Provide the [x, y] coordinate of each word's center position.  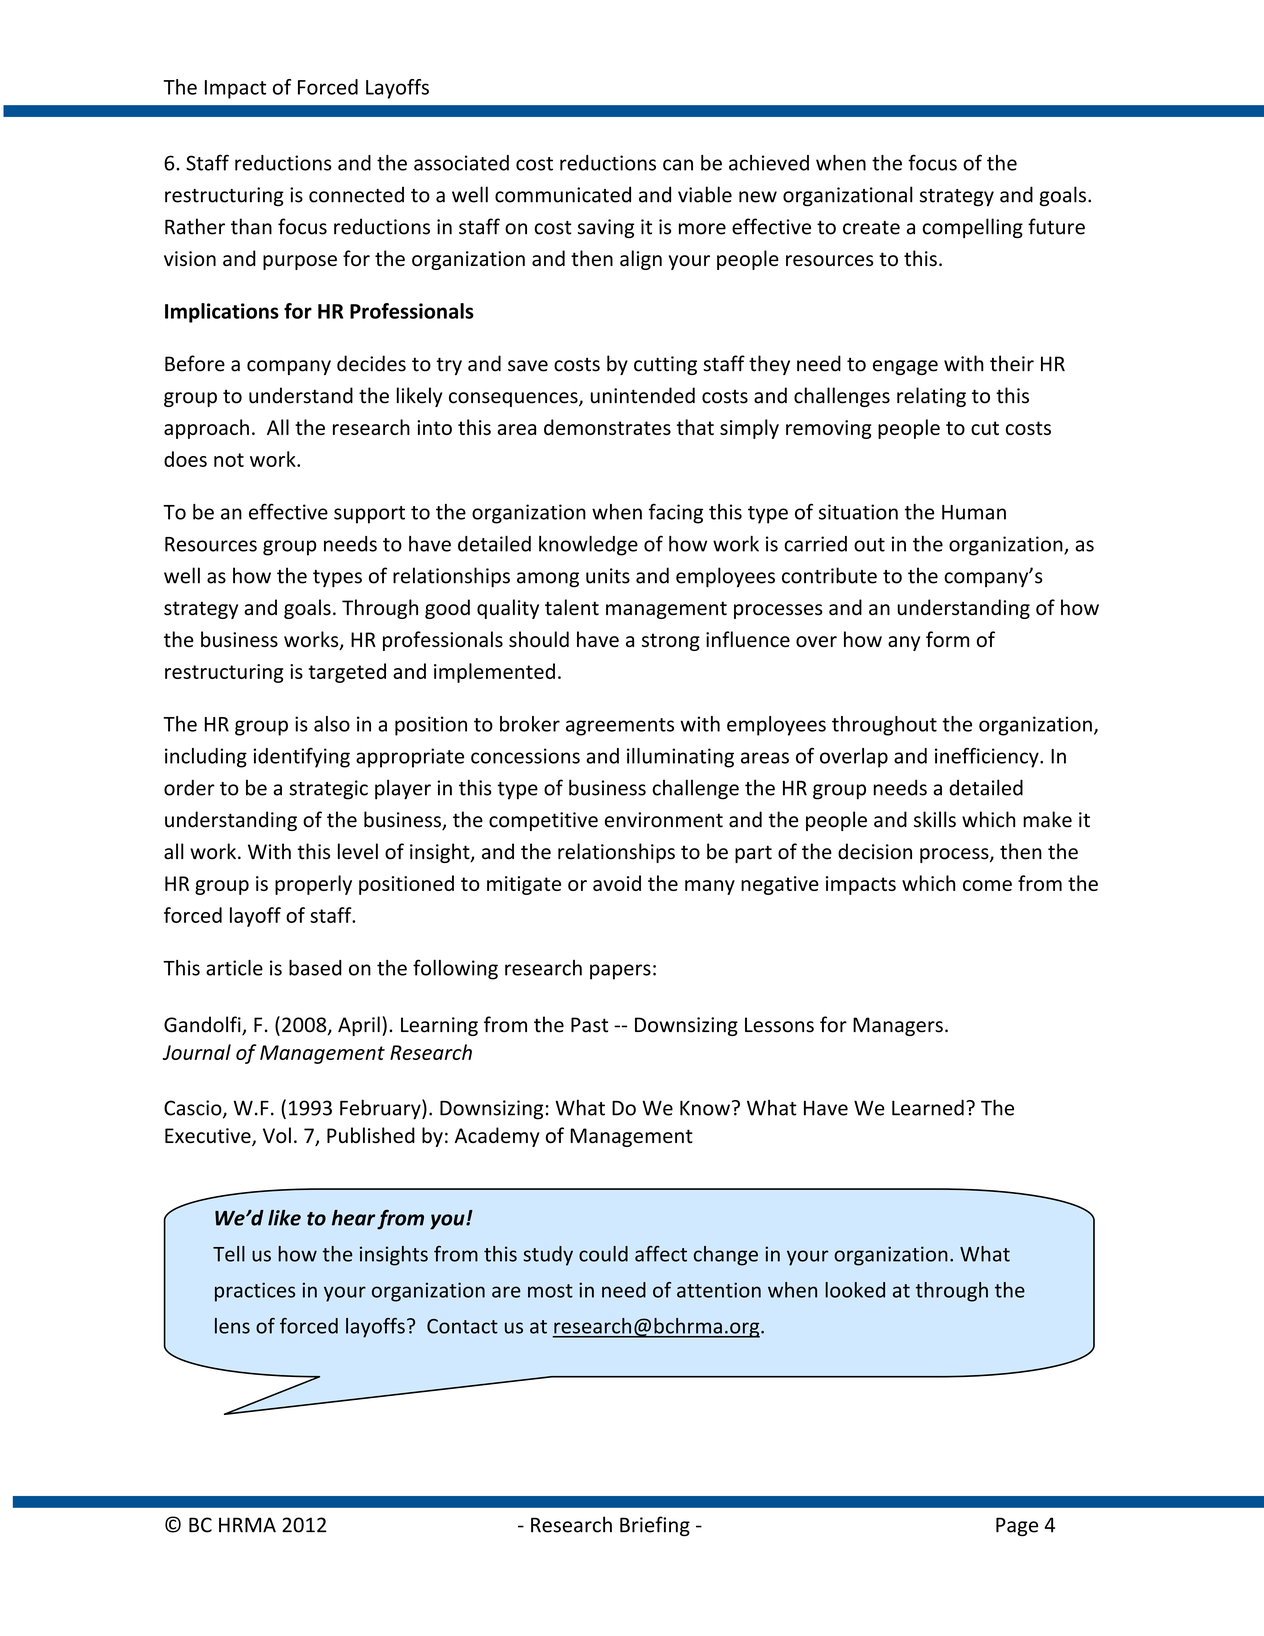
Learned [928, 1107]
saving [606, 228]
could [603, 1254]
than [251, 226]
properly [313, 885]
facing [676, 513]
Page [1017, 1527]
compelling [973, 228]
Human [974, 512]
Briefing [655, 1526]
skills [935, 819]
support [369, 515]
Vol [277, 1135]
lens [232, 1326]
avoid [617, 883]
